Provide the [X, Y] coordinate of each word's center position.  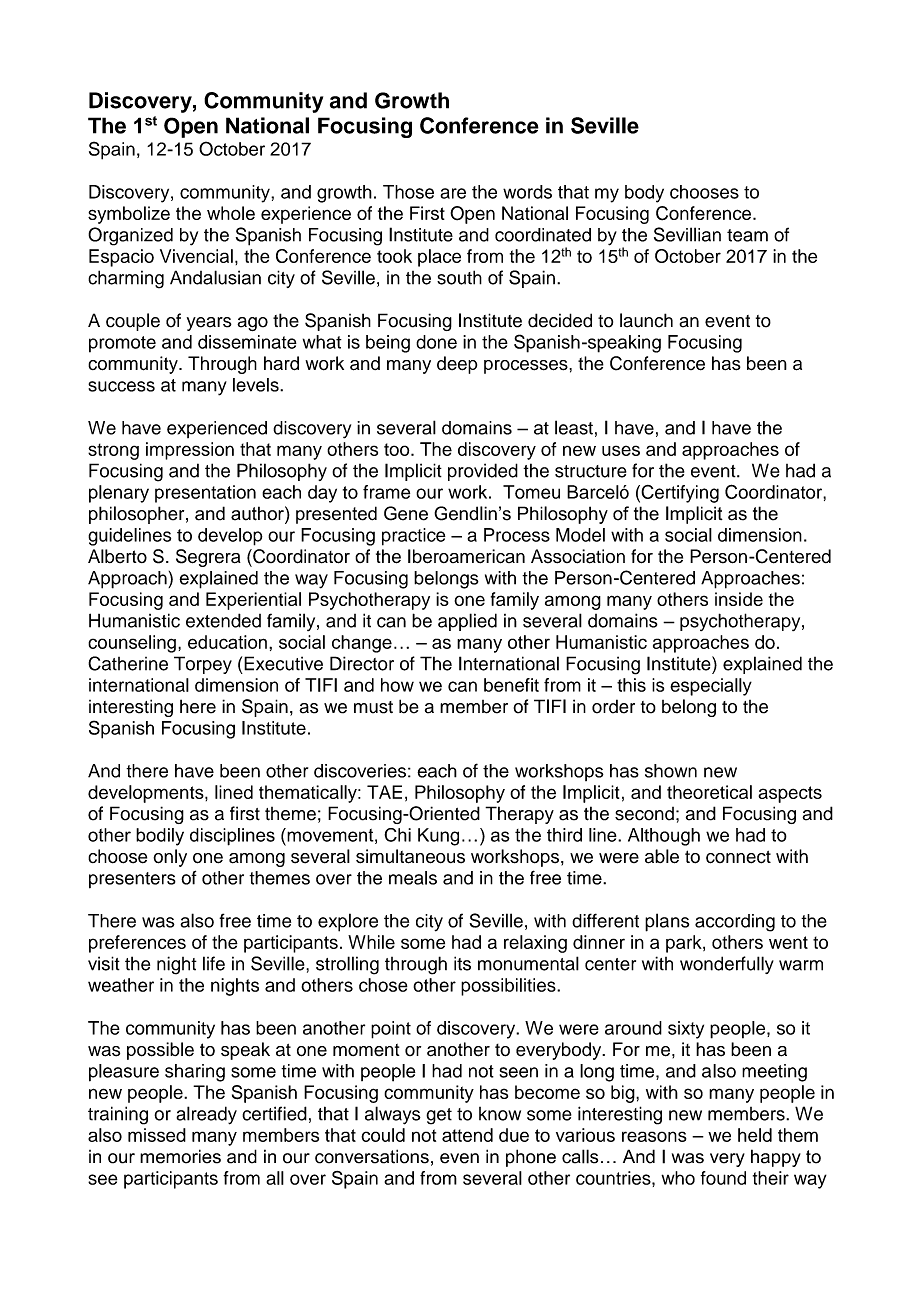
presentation [205, 494]
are [453, 193]
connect [738, 857]
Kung [438, 837]
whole [231, 213]
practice [414, 537]
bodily [160, 837]
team [747, 235]
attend [467, 1135]
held [755, 1135]
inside [739, 599]
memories [180, 1156]
